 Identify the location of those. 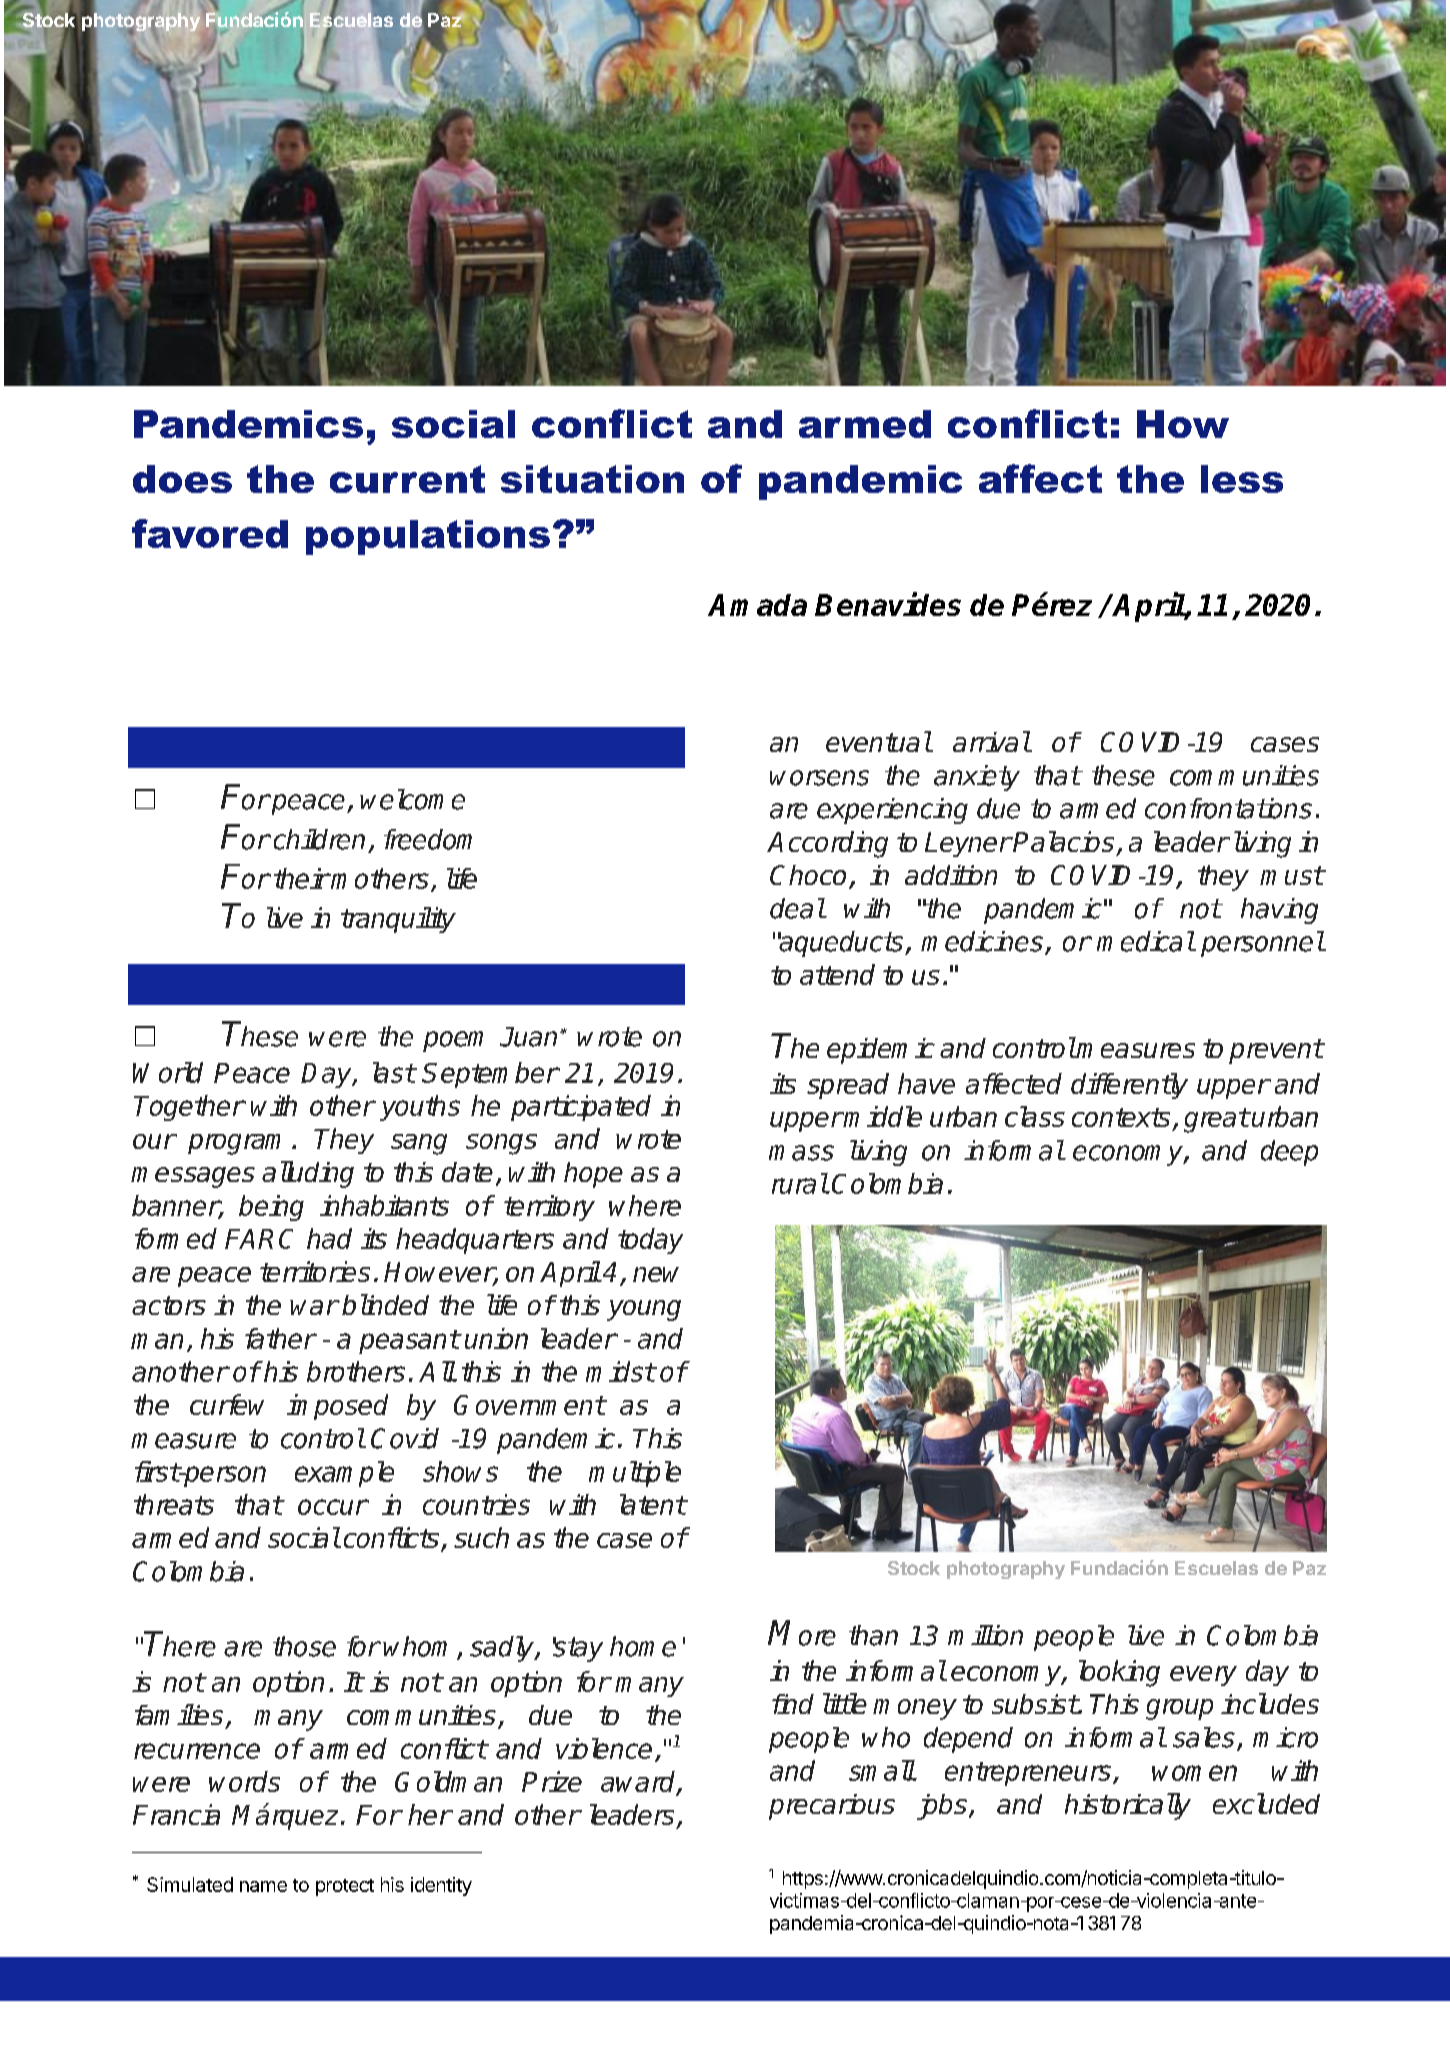
(304, 1646).
